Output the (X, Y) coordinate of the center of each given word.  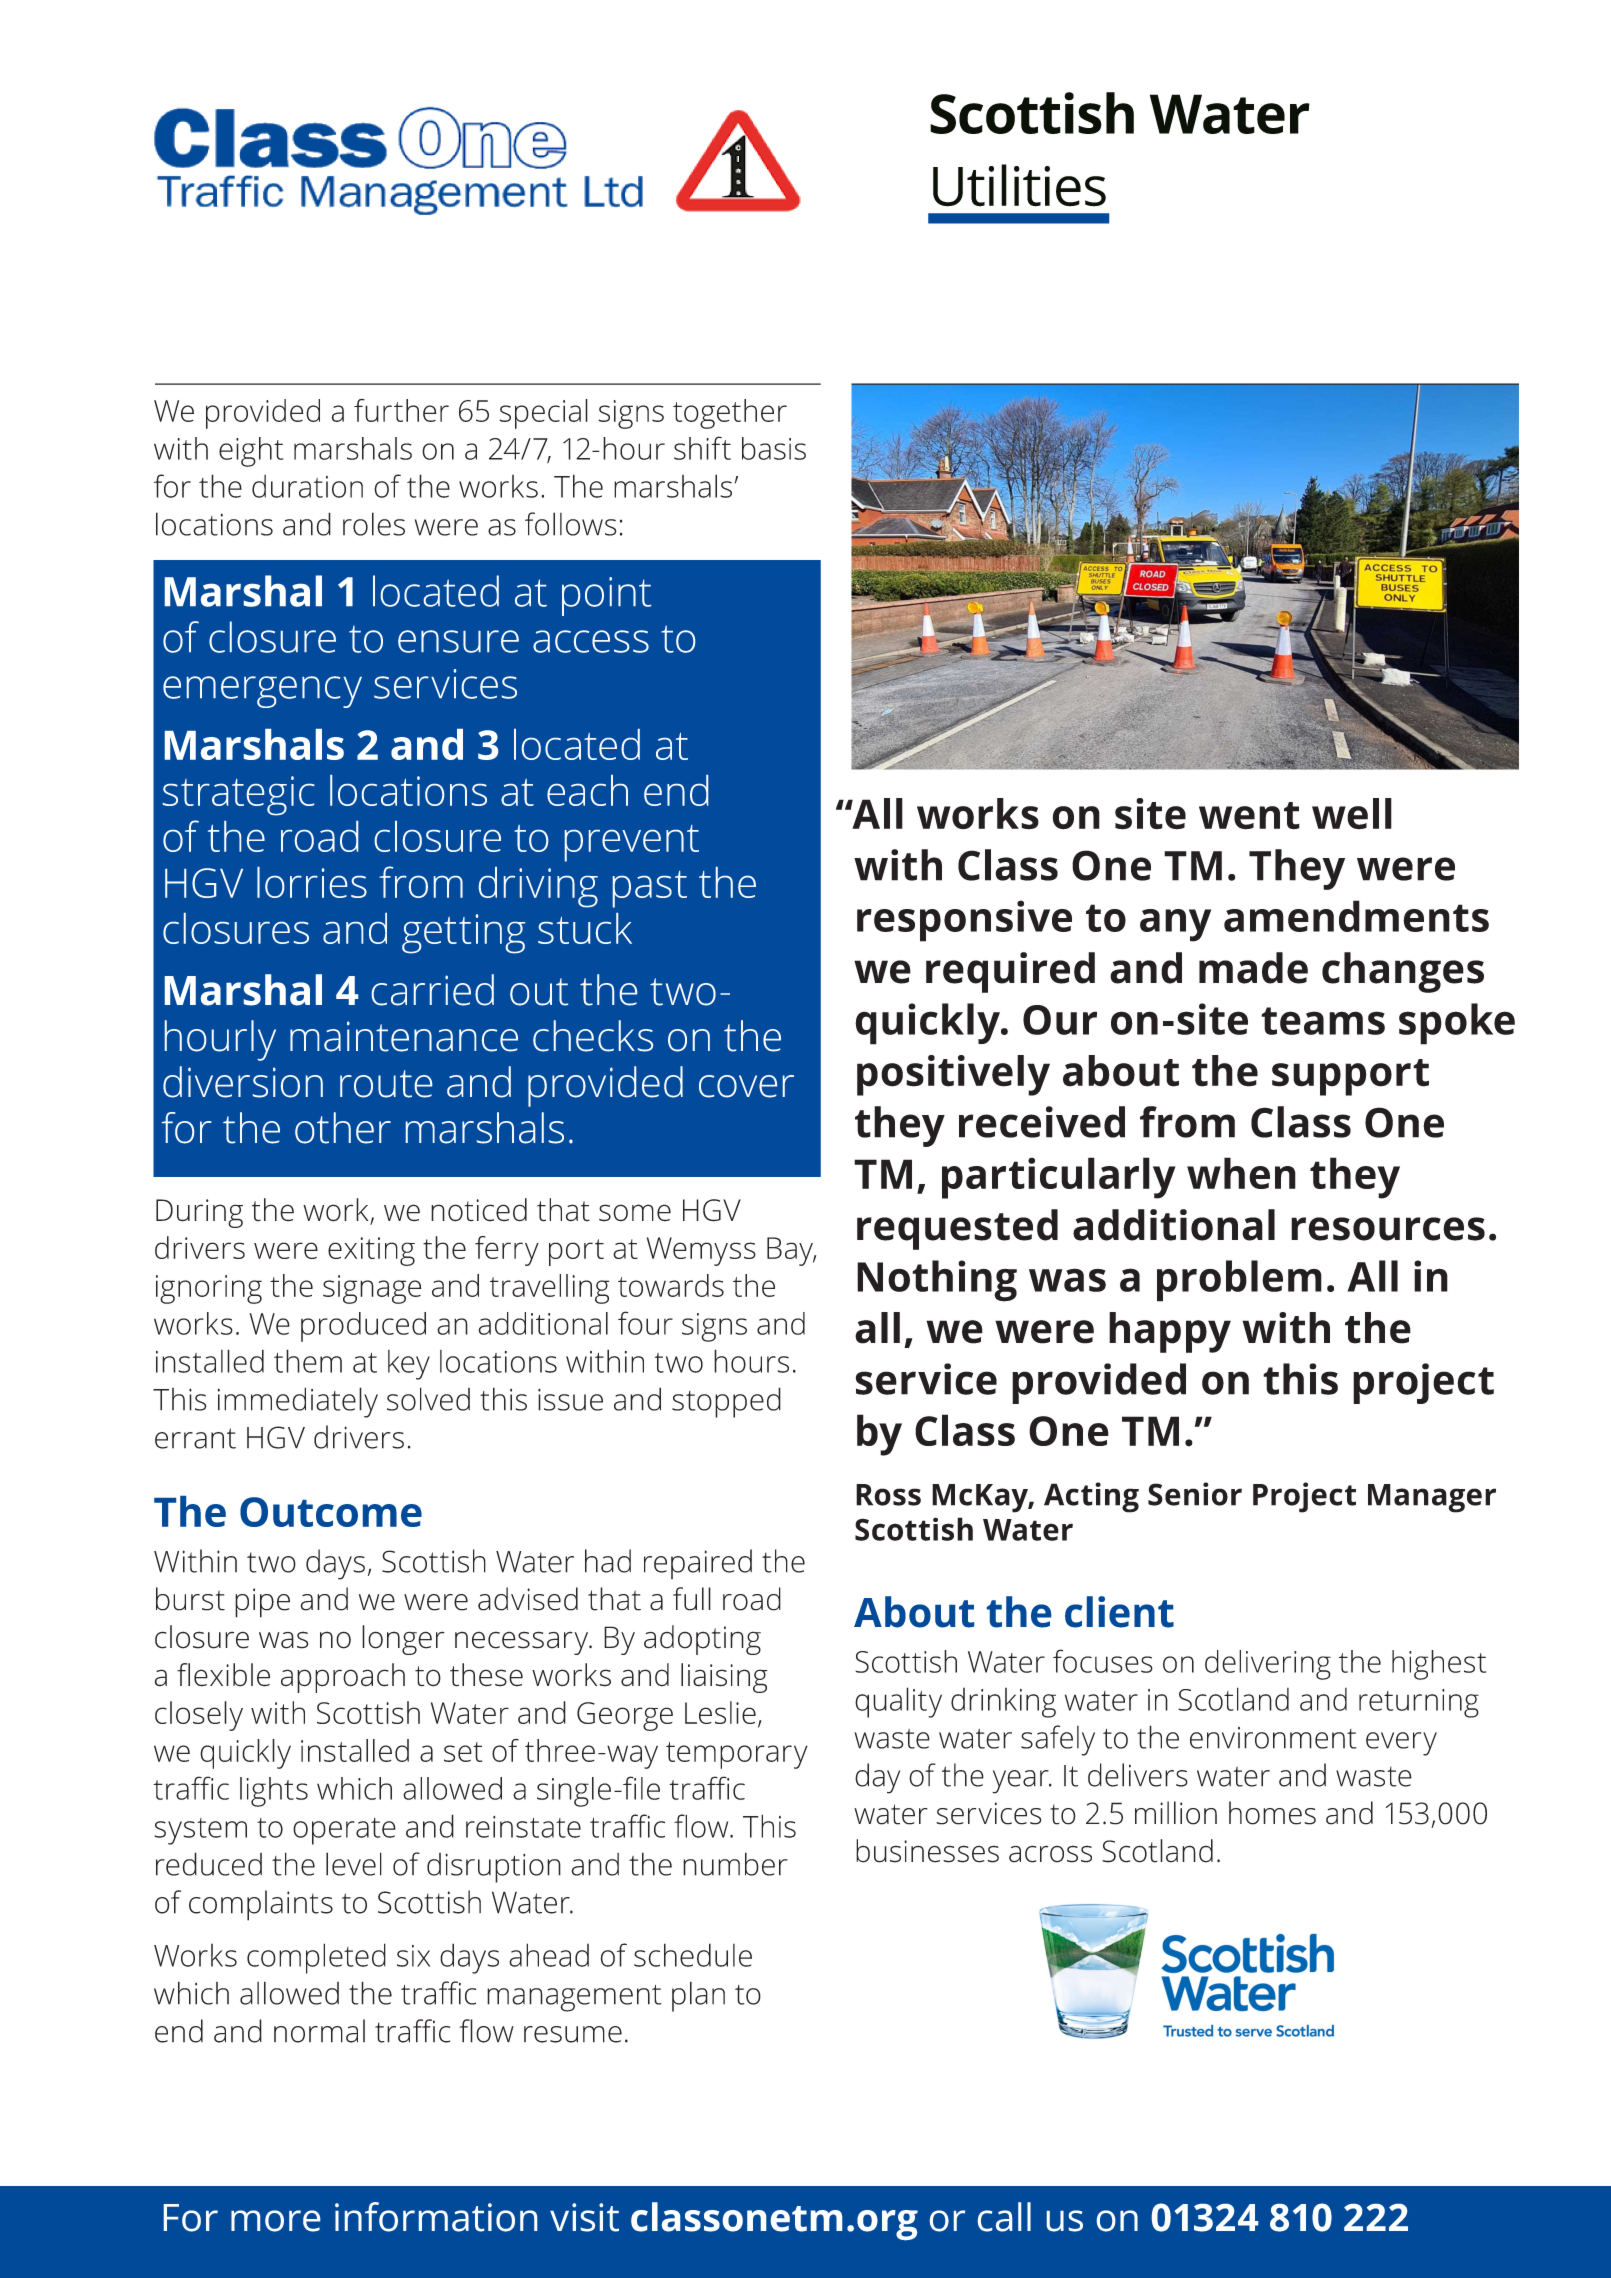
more (275, 2221)
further (401, 410)
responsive (964, 921)
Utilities (1019, 185)
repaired (698, 1564)
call (1004, 2217)
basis (774, 448)
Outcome (331, 1512)
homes (1272, 1813)
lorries (312, 882)
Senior (1195, 1494)
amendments (1356, 916)
